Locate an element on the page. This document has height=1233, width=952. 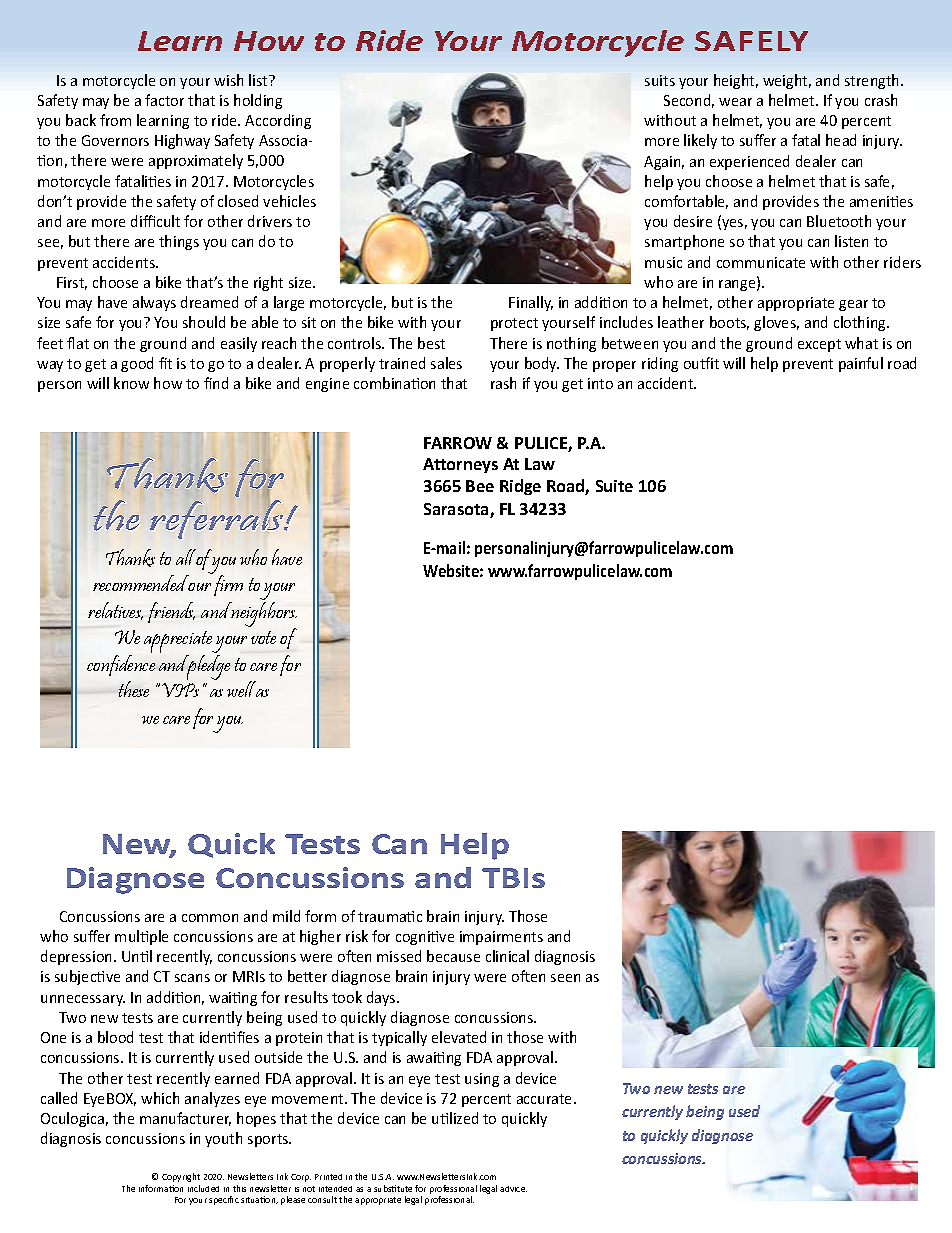
accurate is located at coordinates (546, 1099).
